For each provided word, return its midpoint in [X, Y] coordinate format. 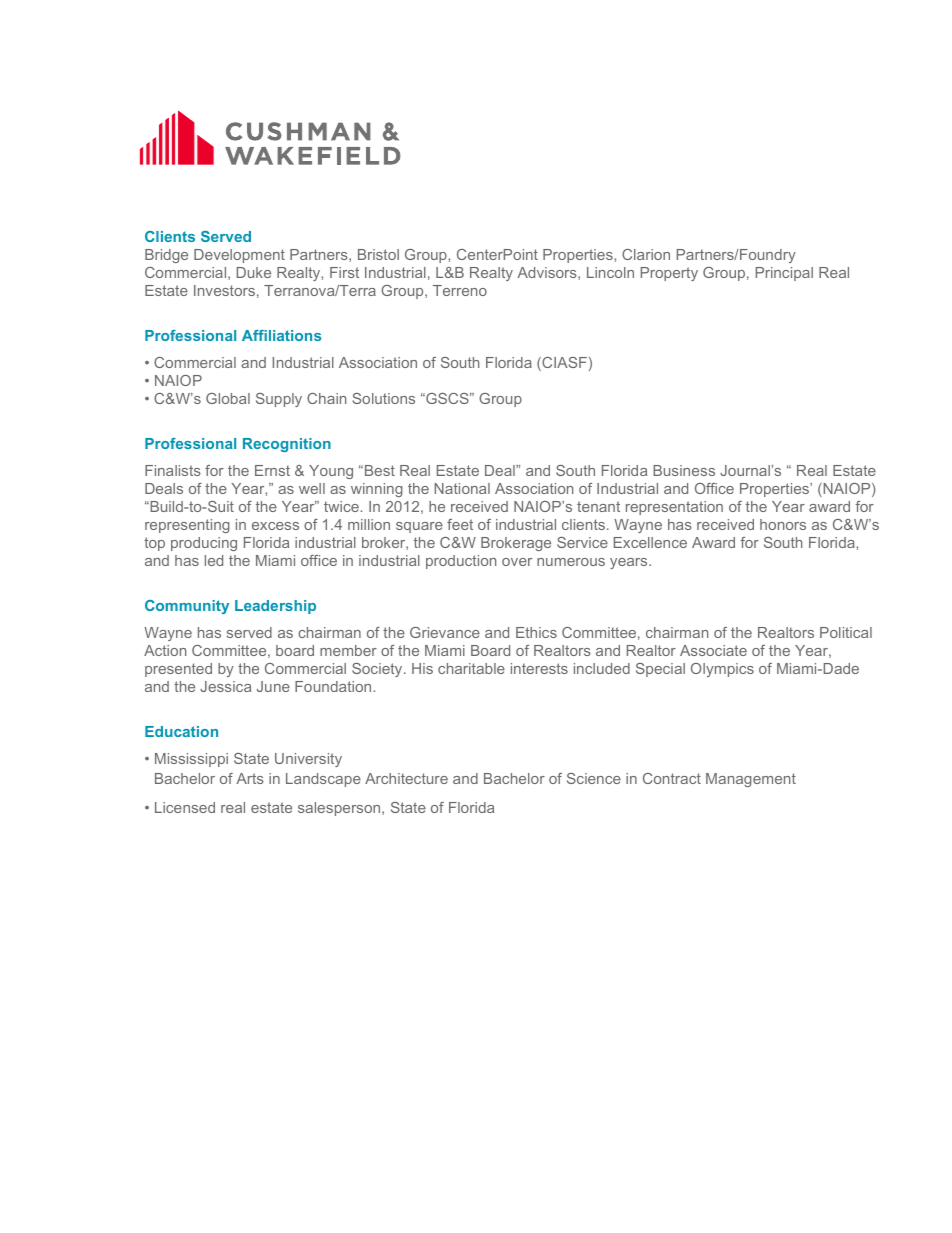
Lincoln [610, 272]
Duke [254, 272]
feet [460, 524]
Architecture [406, 778]
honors [783, 524]
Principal [784, 274]
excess [275, 526]
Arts [250, 778]
